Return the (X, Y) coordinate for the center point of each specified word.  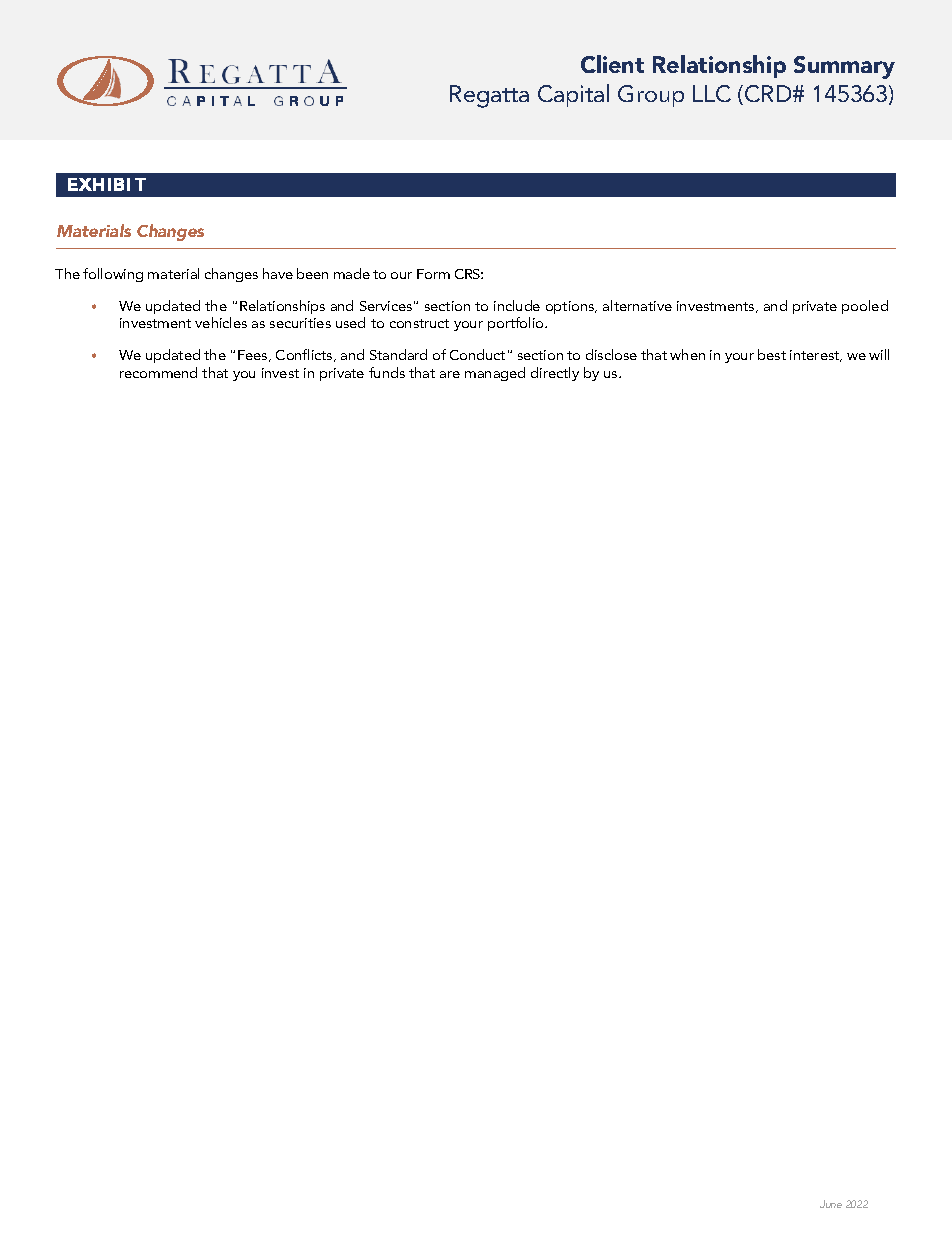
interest (816, 356)
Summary (844, 67)
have (278, 273)
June (831, 1204)
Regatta (489, 96)
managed (495, 374)
